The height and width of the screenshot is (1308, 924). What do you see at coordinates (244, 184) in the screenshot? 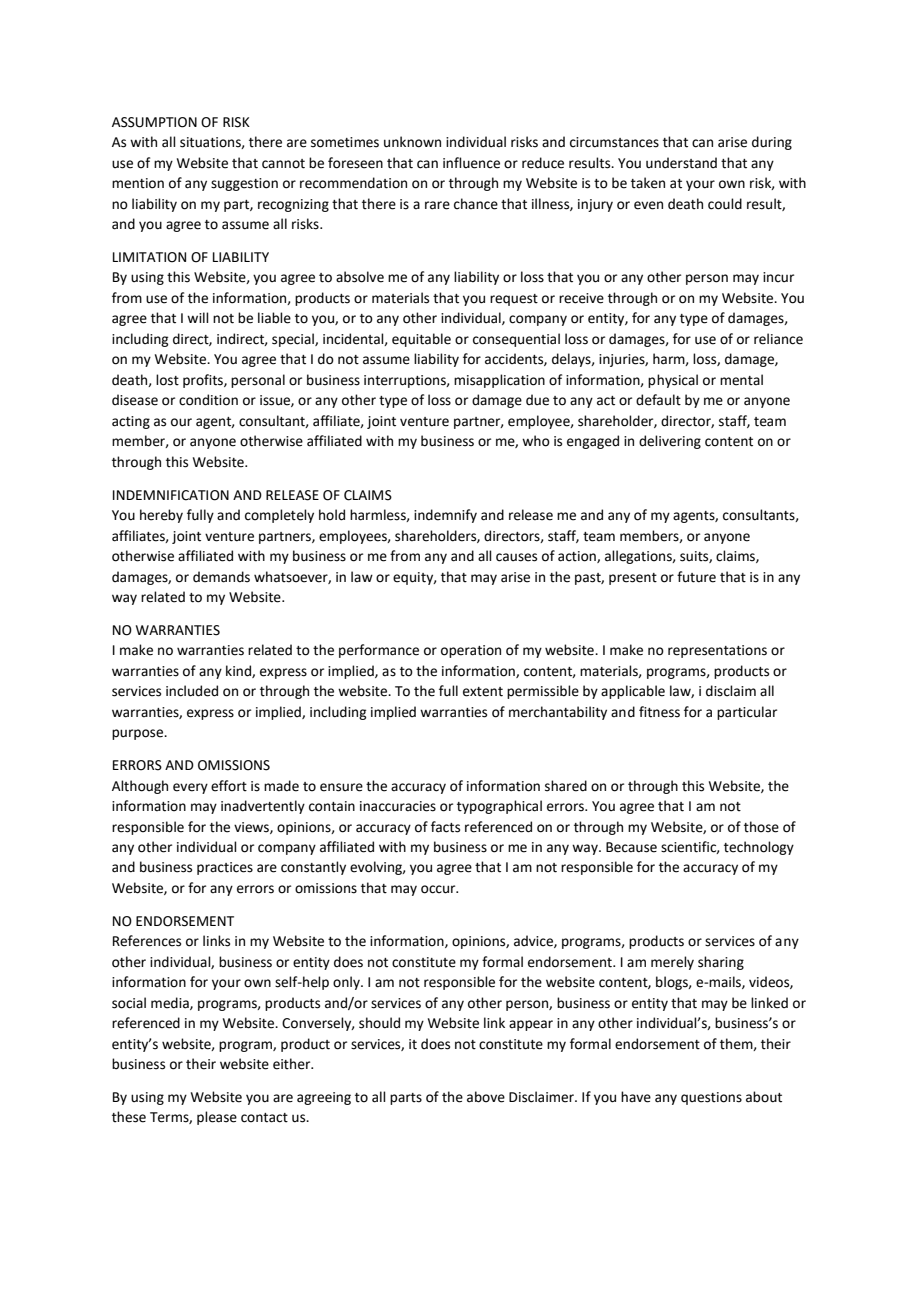
I see `suggestion` at bounding box center [244, 184].
